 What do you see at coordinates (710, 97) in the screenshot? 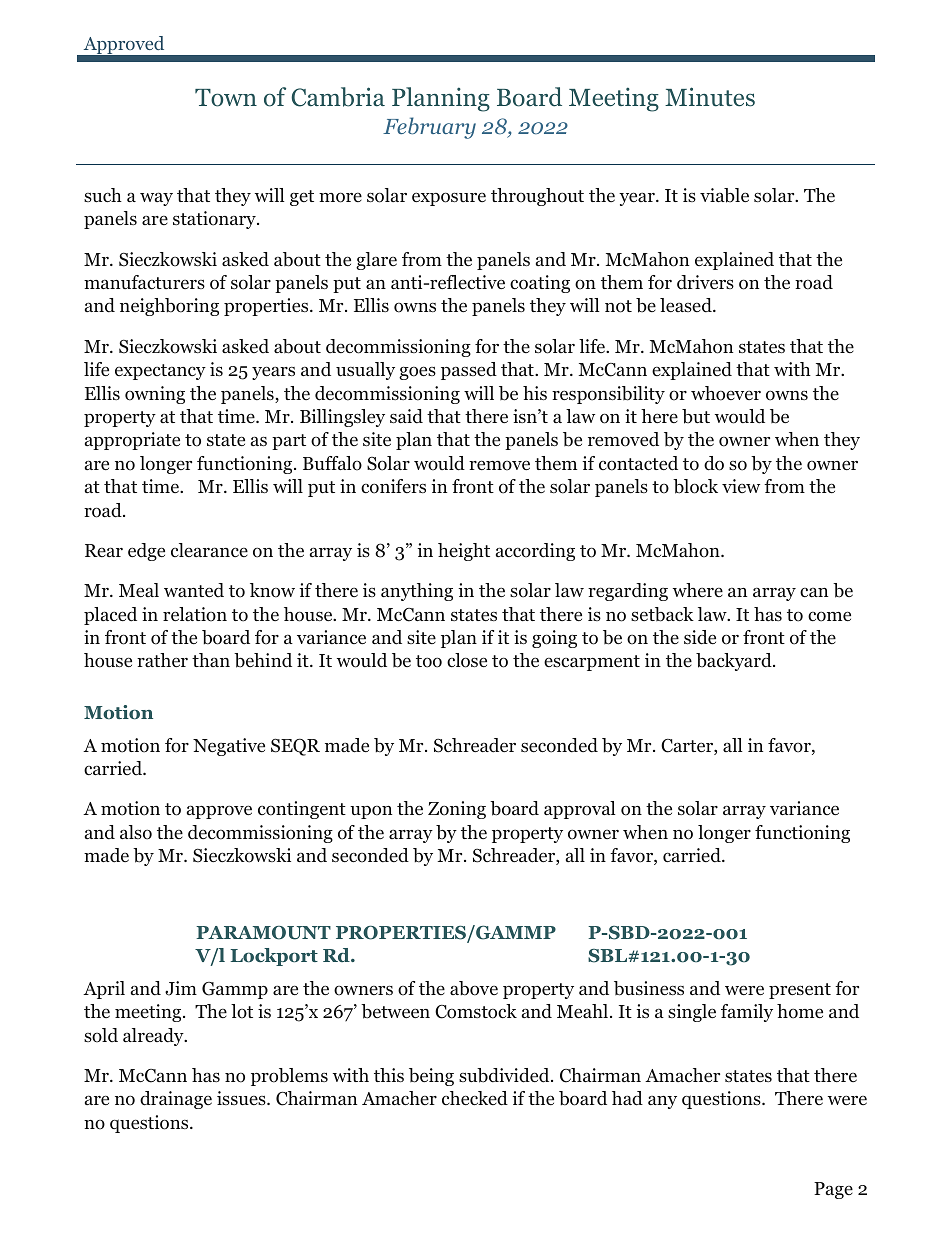
I see `Minutes` at bounding box center [710, 97].
